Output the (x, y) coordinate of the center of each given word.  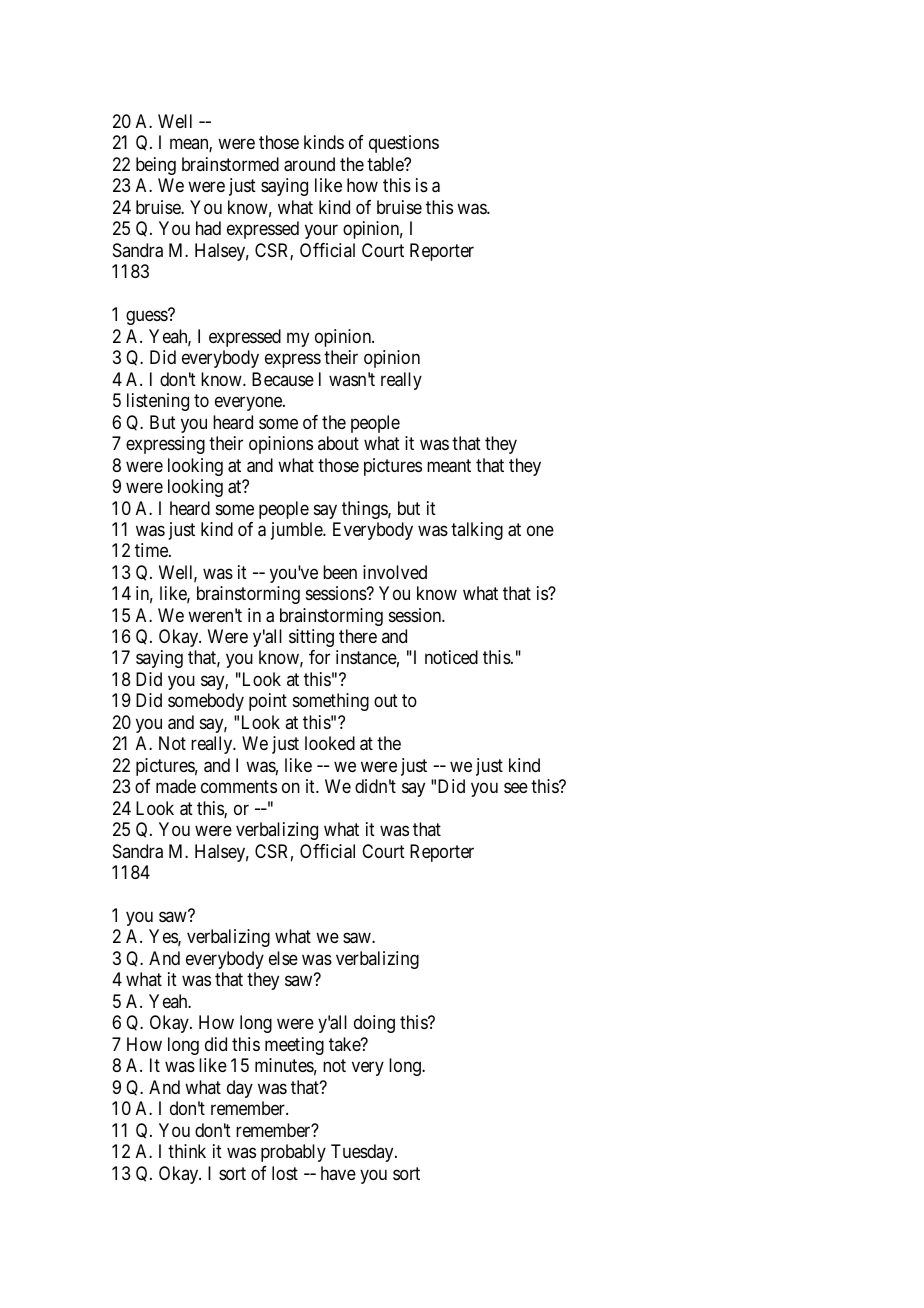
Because (283, 379)
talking (477, 531)
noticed (451, 657)
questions (404, 144)
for (319, 657)
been (340, 572)
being (156, 166)
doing (374, 1024)
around (309, 164)
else (283, 958)
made (176, 786)
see (516, 788)
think (187, 1151)
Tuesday (363, 1153)
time (152, 550)
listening (158, 402)
